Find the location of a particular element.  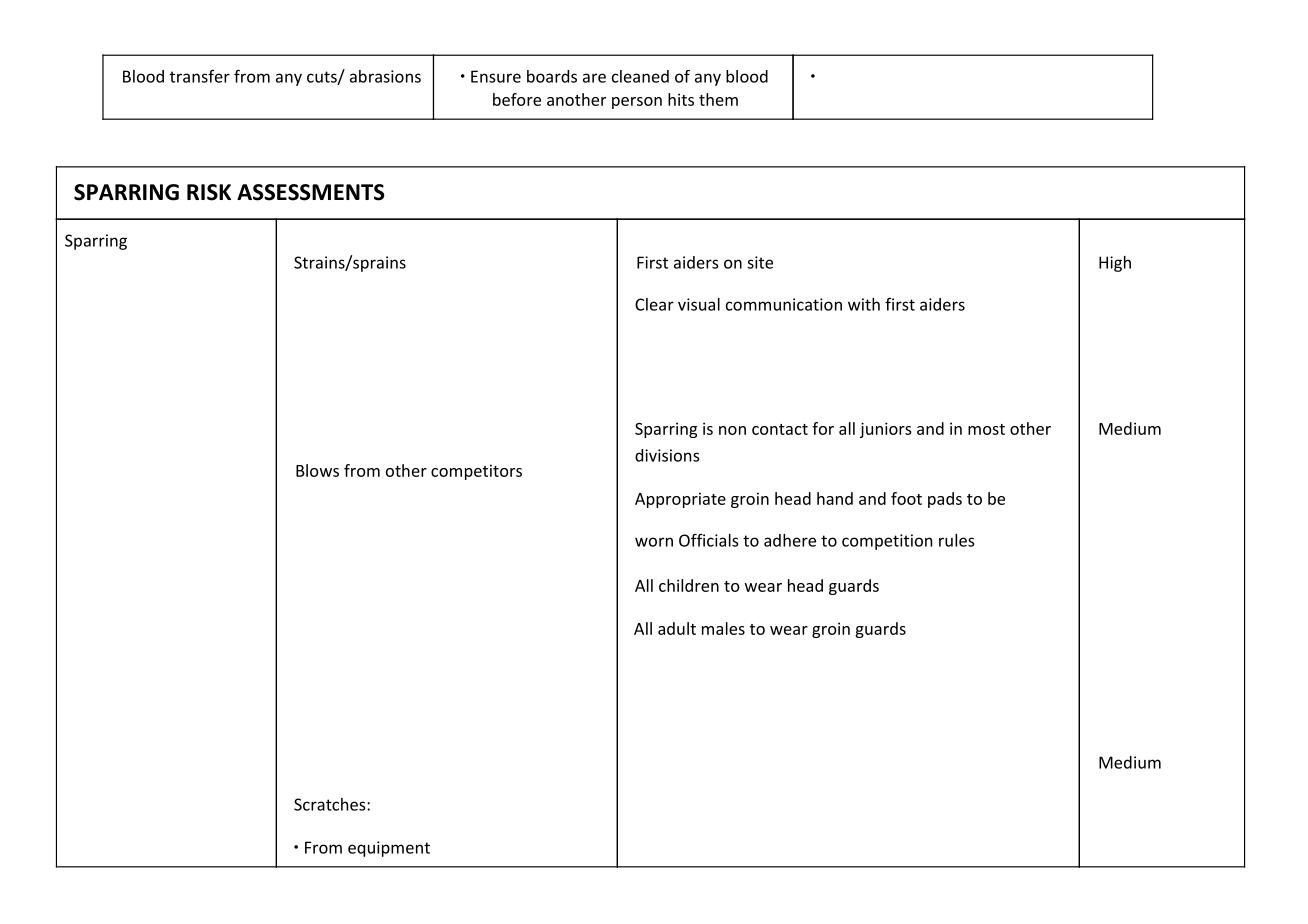

them is located at coordinates (718, 99).
